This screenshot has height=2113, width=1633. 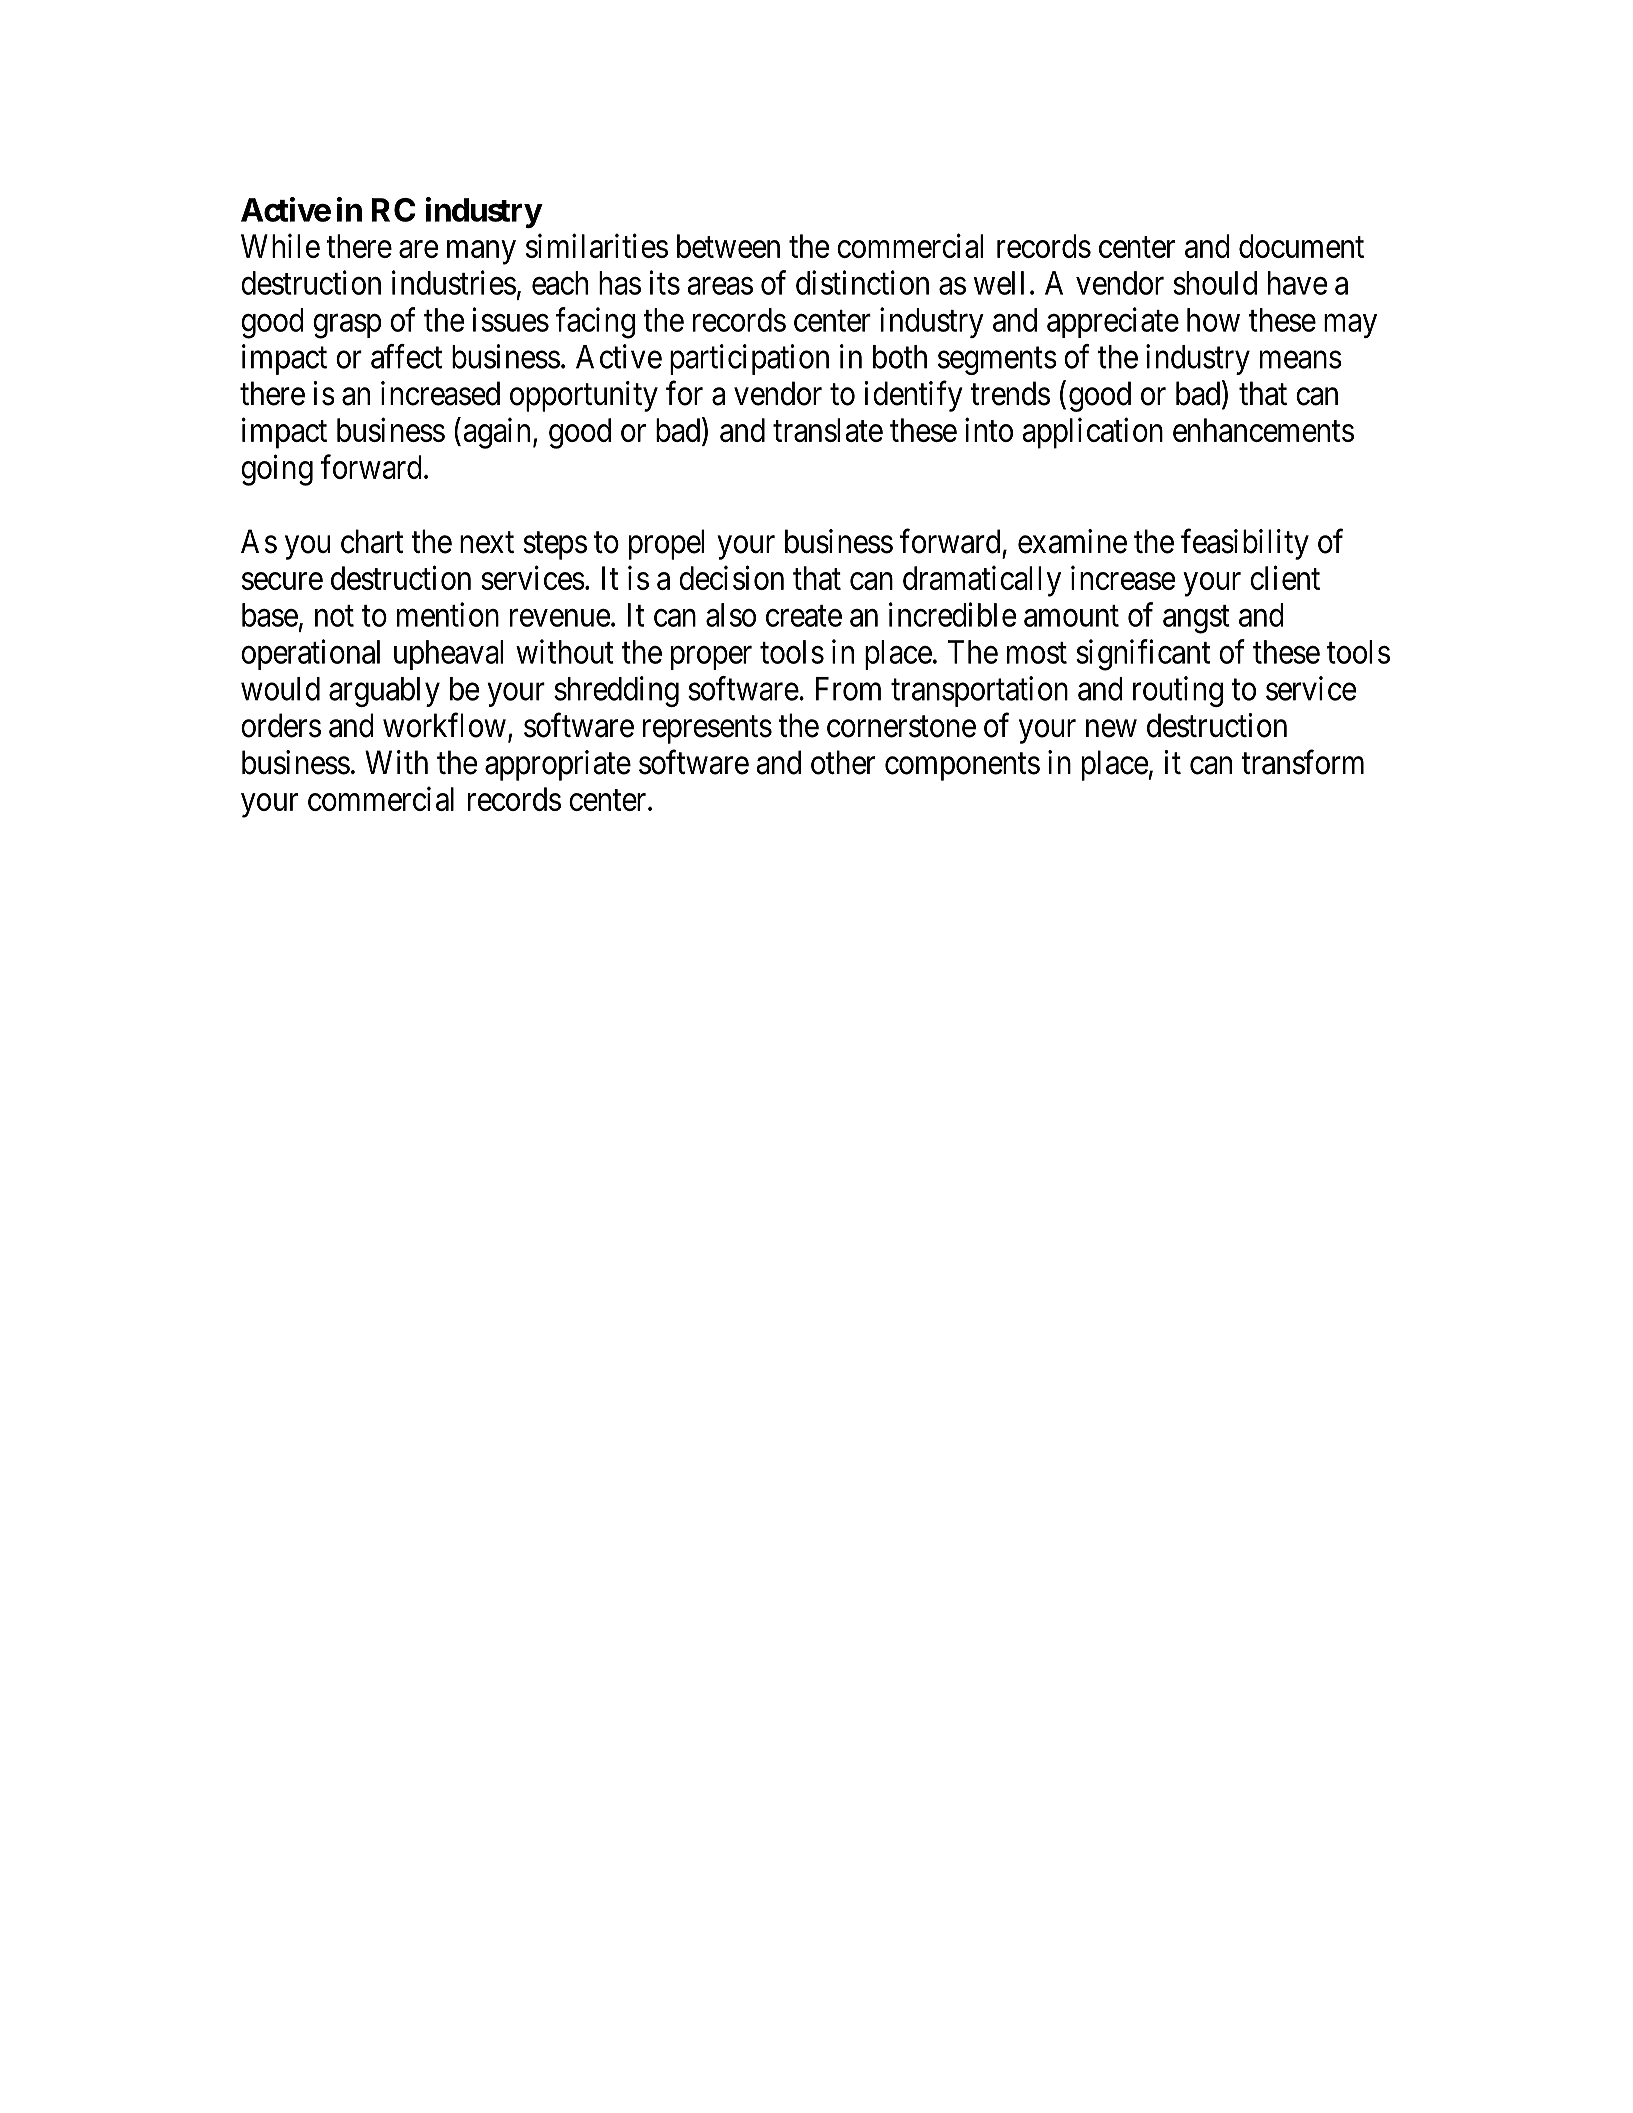 What do you see at coordinates (843, 762) in the screenshot?
I see `other` at bounding box center [843, 762].
